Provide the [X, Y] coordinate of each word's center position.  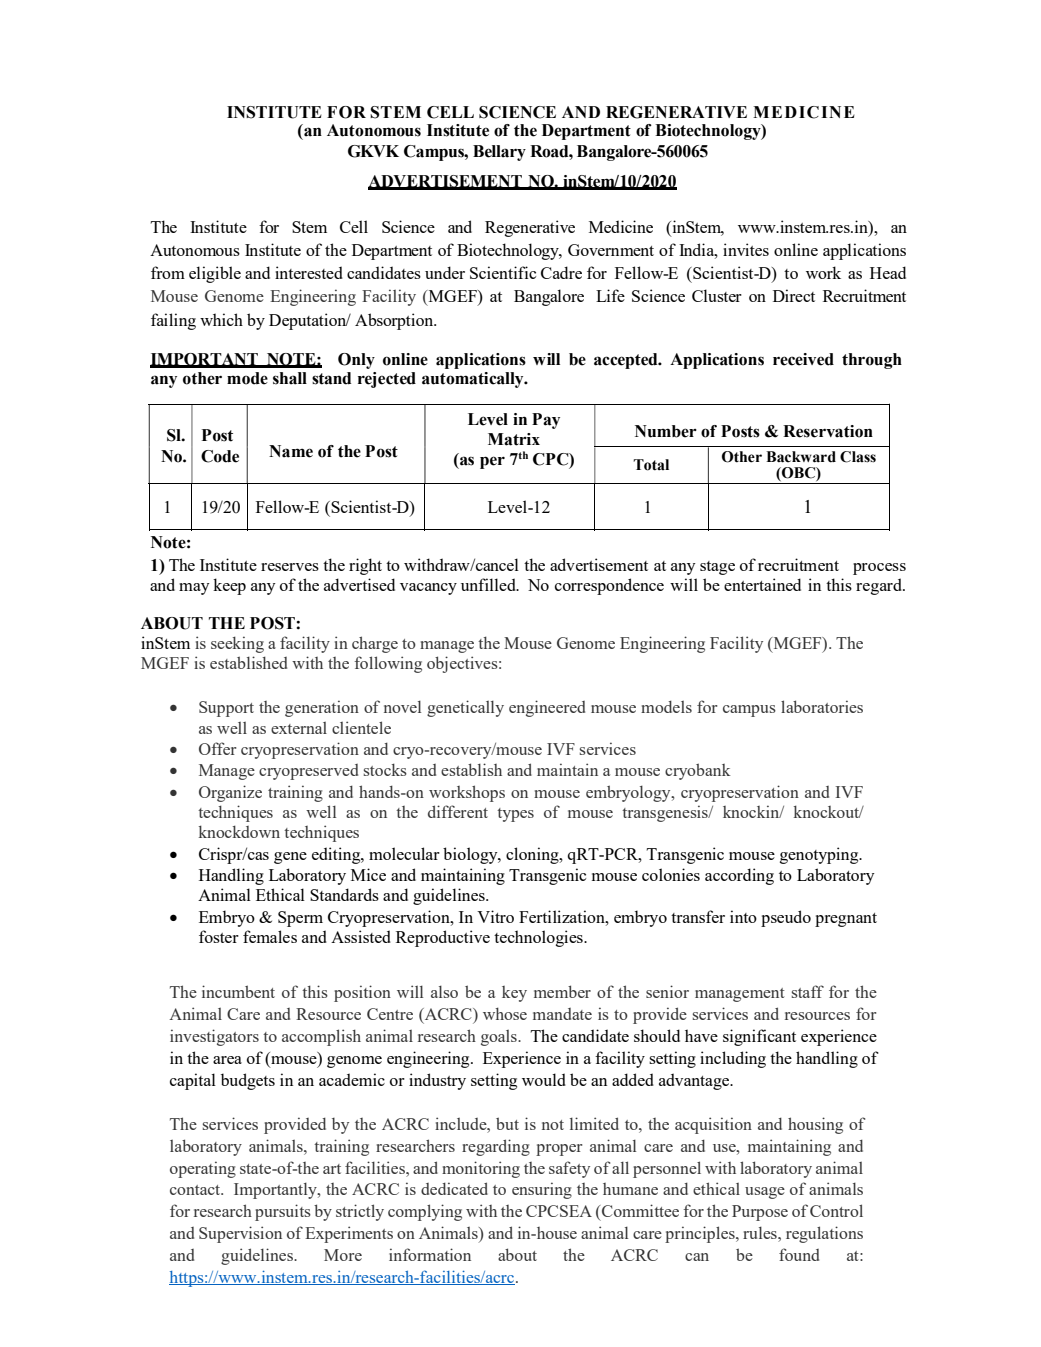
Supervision [240, 1234]
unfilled [489, 584]
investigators [214, 1037]
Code [220, 456]
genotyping [820, 855]
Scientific [503, 272]
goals [500, 1038]
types [515, 815]
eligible [215, 274]
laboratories [822, 706]
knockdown [239, 831]
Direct [794, 295]
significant [759, 1037]
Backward [801, 457]
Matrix [514, 439]
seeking [237, 644]
